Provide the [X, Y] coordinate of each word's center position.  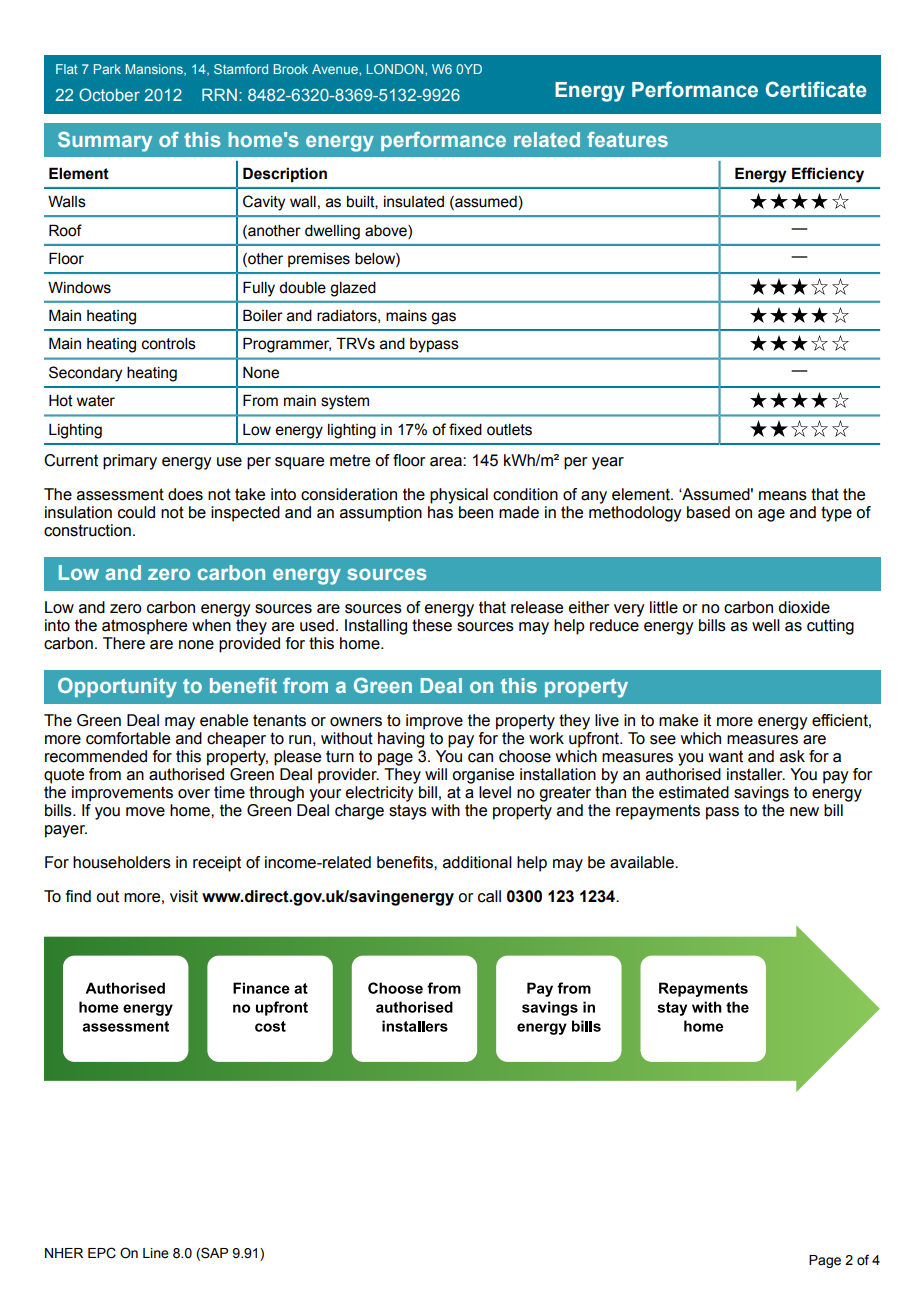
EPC [102, 1253]
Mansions [155, 70]
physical [459, 496]
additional [477, 862]
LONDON [396, 69]
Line [156, 1253]
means [783, 496]
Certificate [816, 89]
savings [761, 794]
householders [122, 862]
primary [130, 462]
